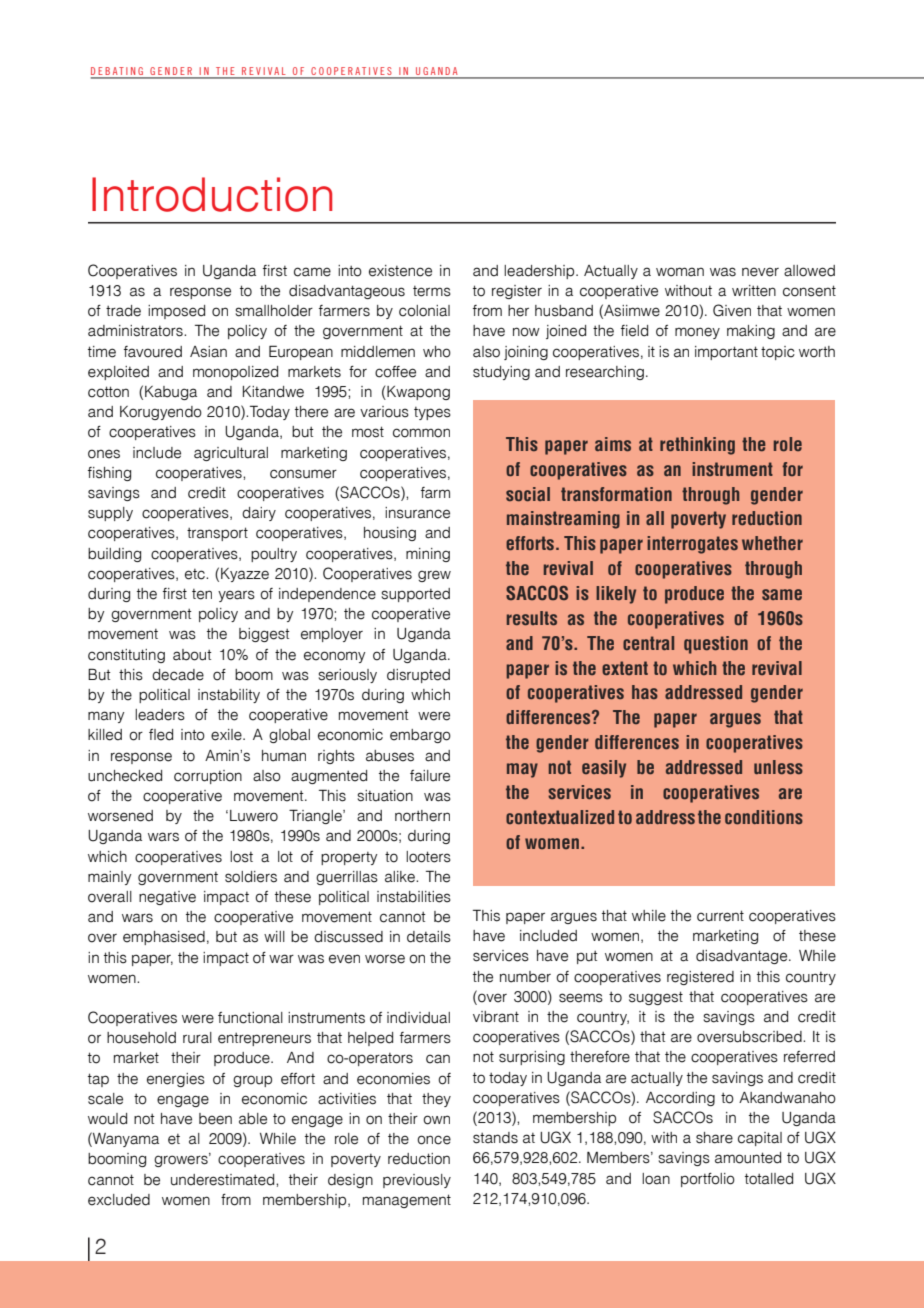 The height and width of the screenshot is (1308, 924). I want to click on previously, so click(417, 1181).
